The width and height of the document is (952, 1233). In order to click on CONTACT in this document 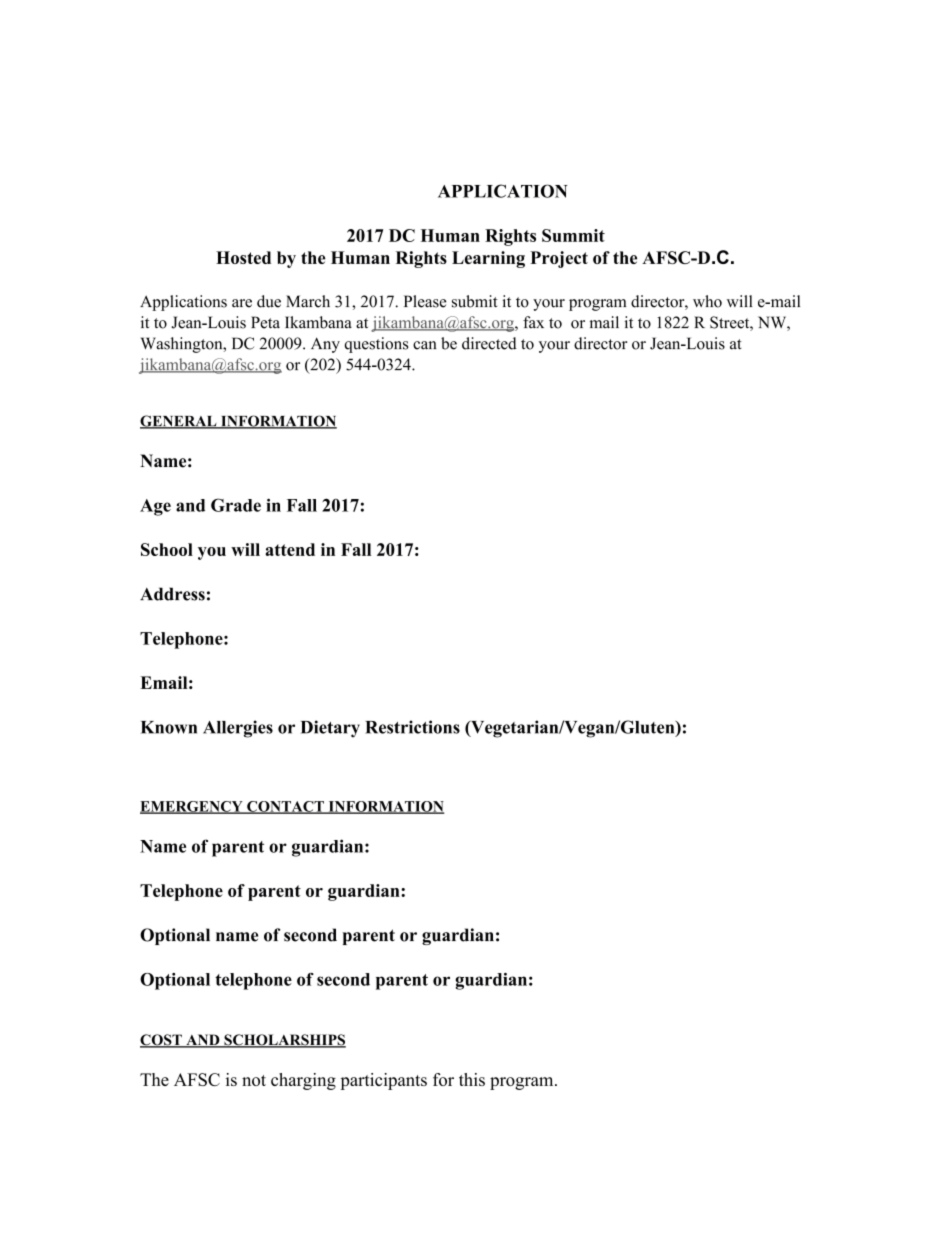, I will do `click(285, 807)`.
